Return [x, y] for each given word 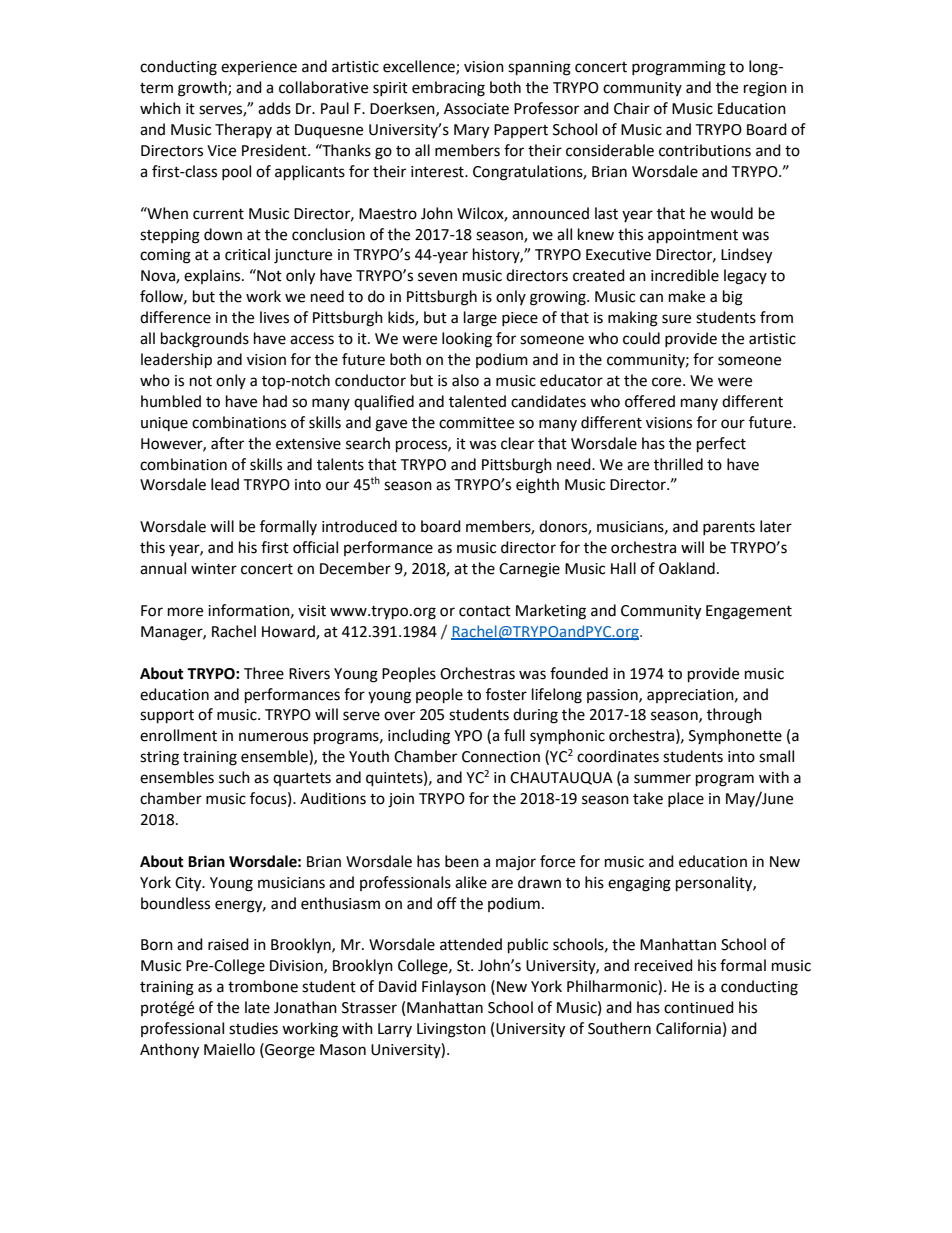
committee [476, 423]
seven [437, 277]
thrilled [678, 464]
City [189, 884]
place [686, 799]
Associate [476, 109]
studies [253, 1028]
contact [485, 611]
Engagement [749, 612]
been [462, 861]
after [227, 443]
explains [213, 276]
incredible [685, 275]
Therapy [243, 130]
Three [264, 673]
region [765, 89]
